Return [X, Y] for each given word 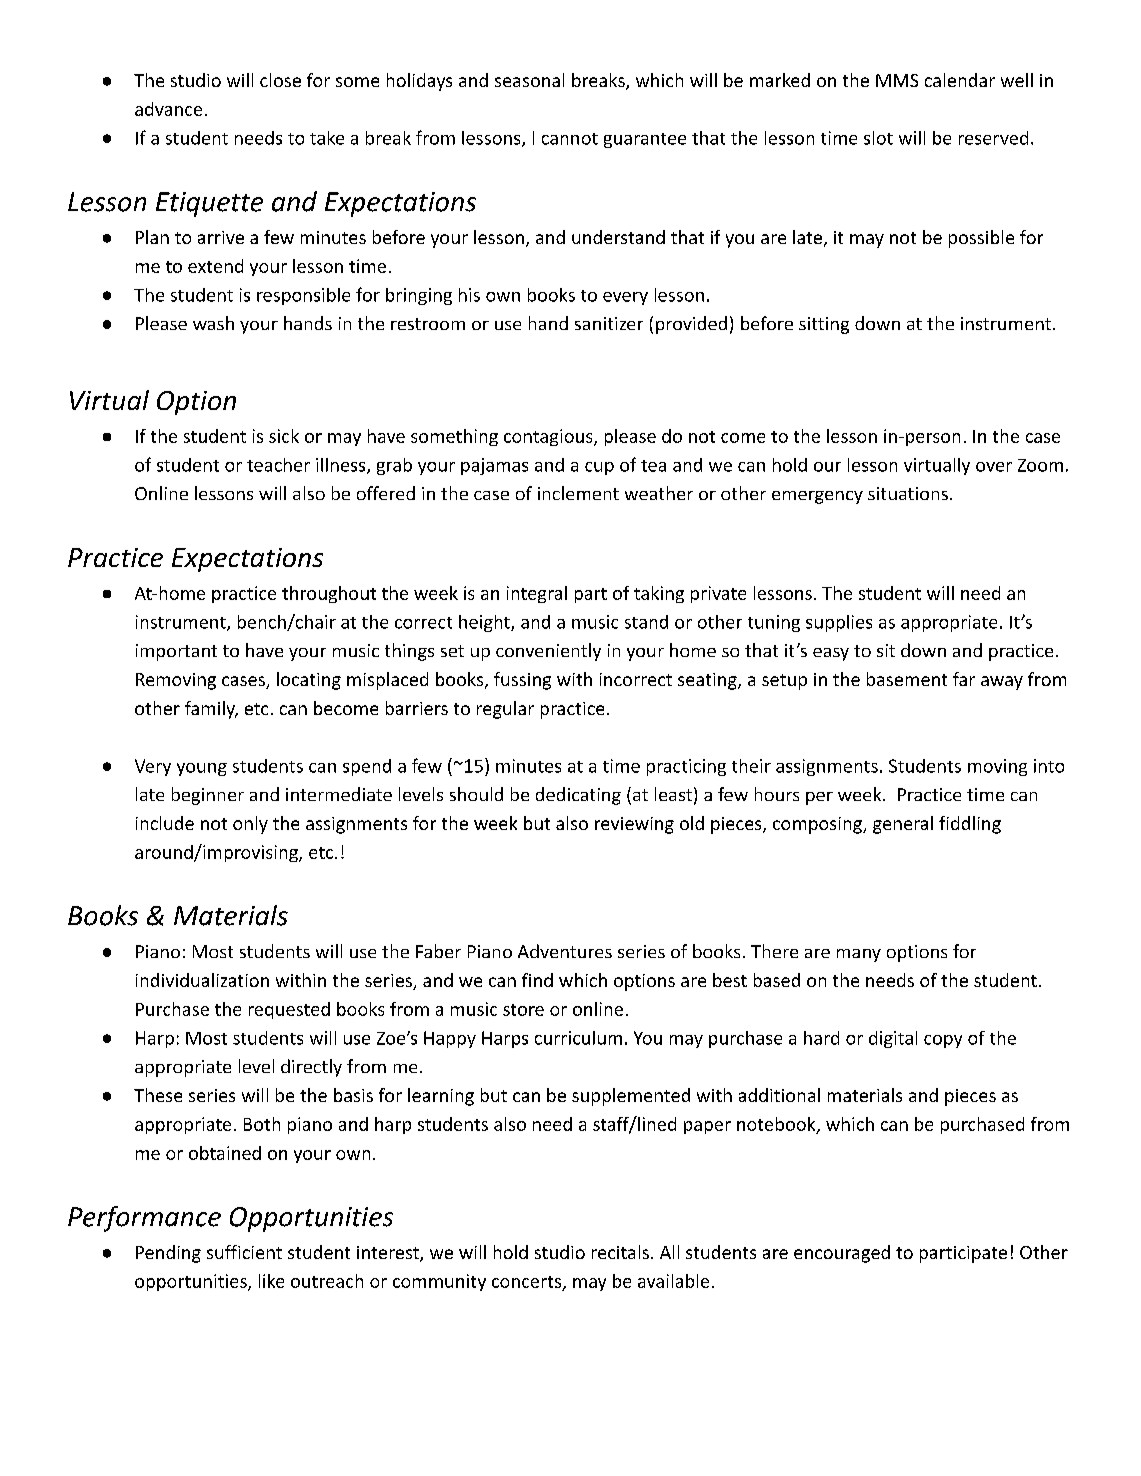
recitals [620, 1252]
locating [309, 681]
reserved [993, 138]
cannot [570, 139]
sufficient [244, 1252]
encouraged [842, 1254]
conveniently [548, 652]
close [280, 80]
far [964, 679]
